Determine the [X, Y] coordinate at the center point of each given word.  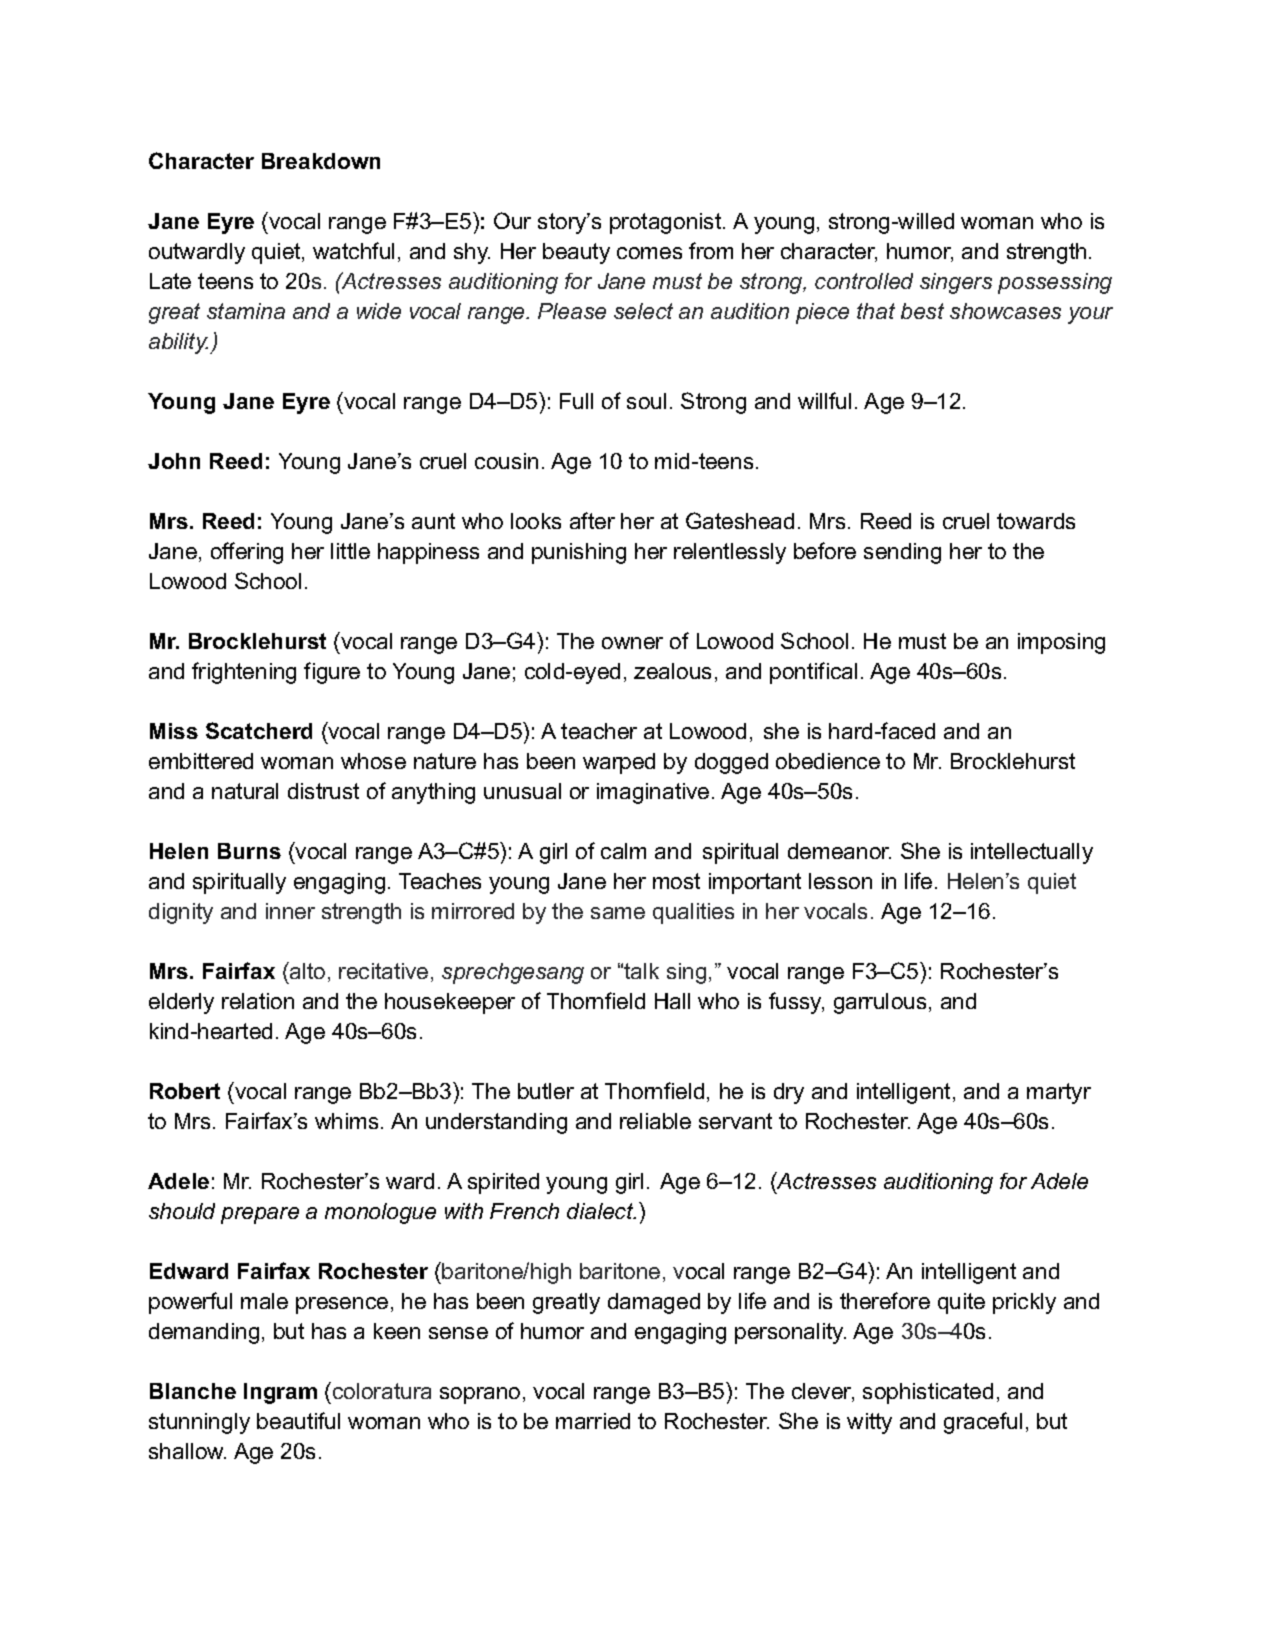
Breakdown [321, 161]
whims [346, 1121]
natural [245, 791]
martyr [1059, 1093]
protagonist [667, 223]
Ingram [280, 1393]
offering [247, 553]
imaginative [653, 793]
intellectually [1032, 853]
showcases [1005, 311]
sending [902, 553]
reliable [655, 1121]
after [592, 520]
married [593, 1421]
